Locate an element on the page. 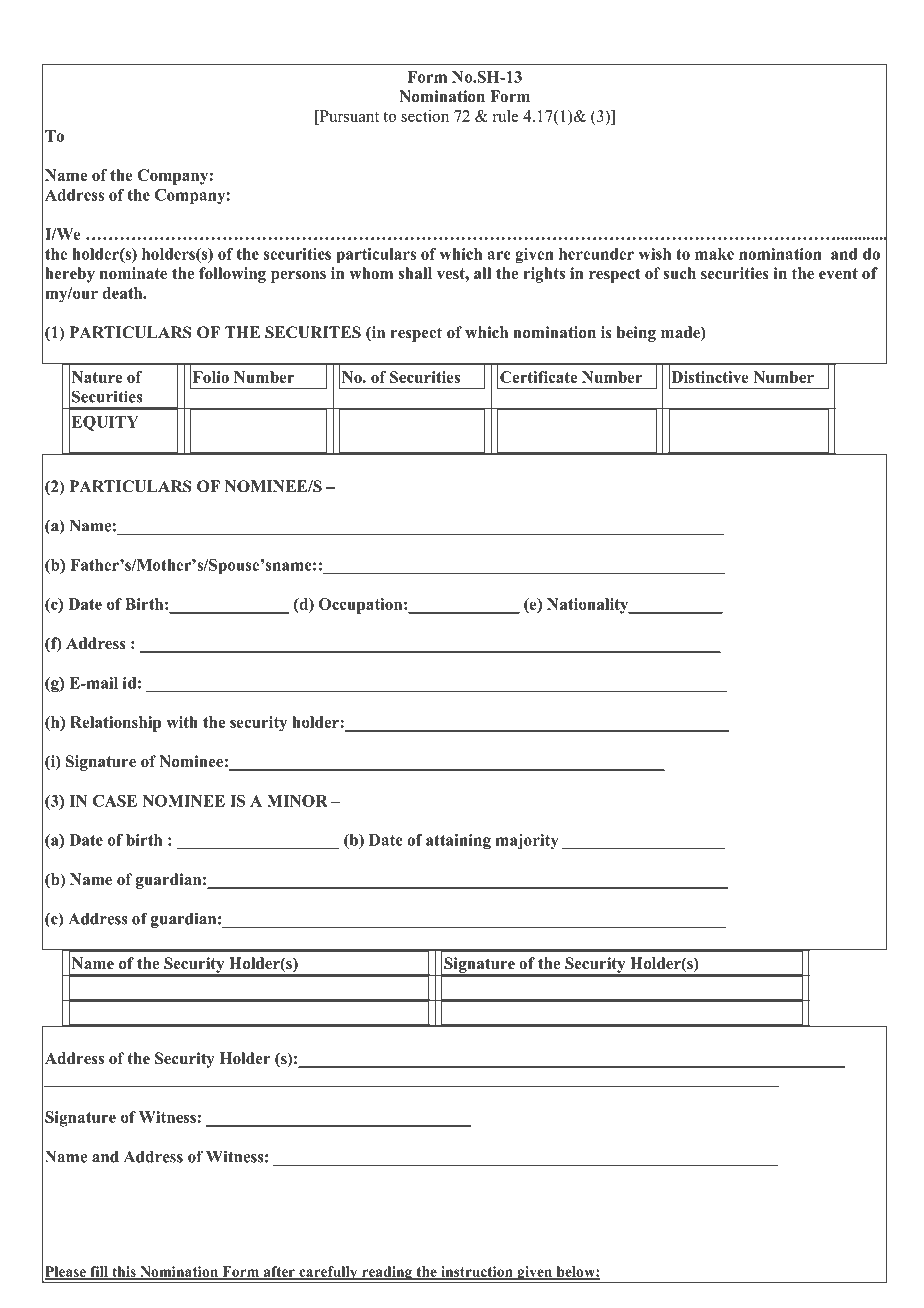 The image size is (924, 1308). CASE is located at coordinates (115, 801).
